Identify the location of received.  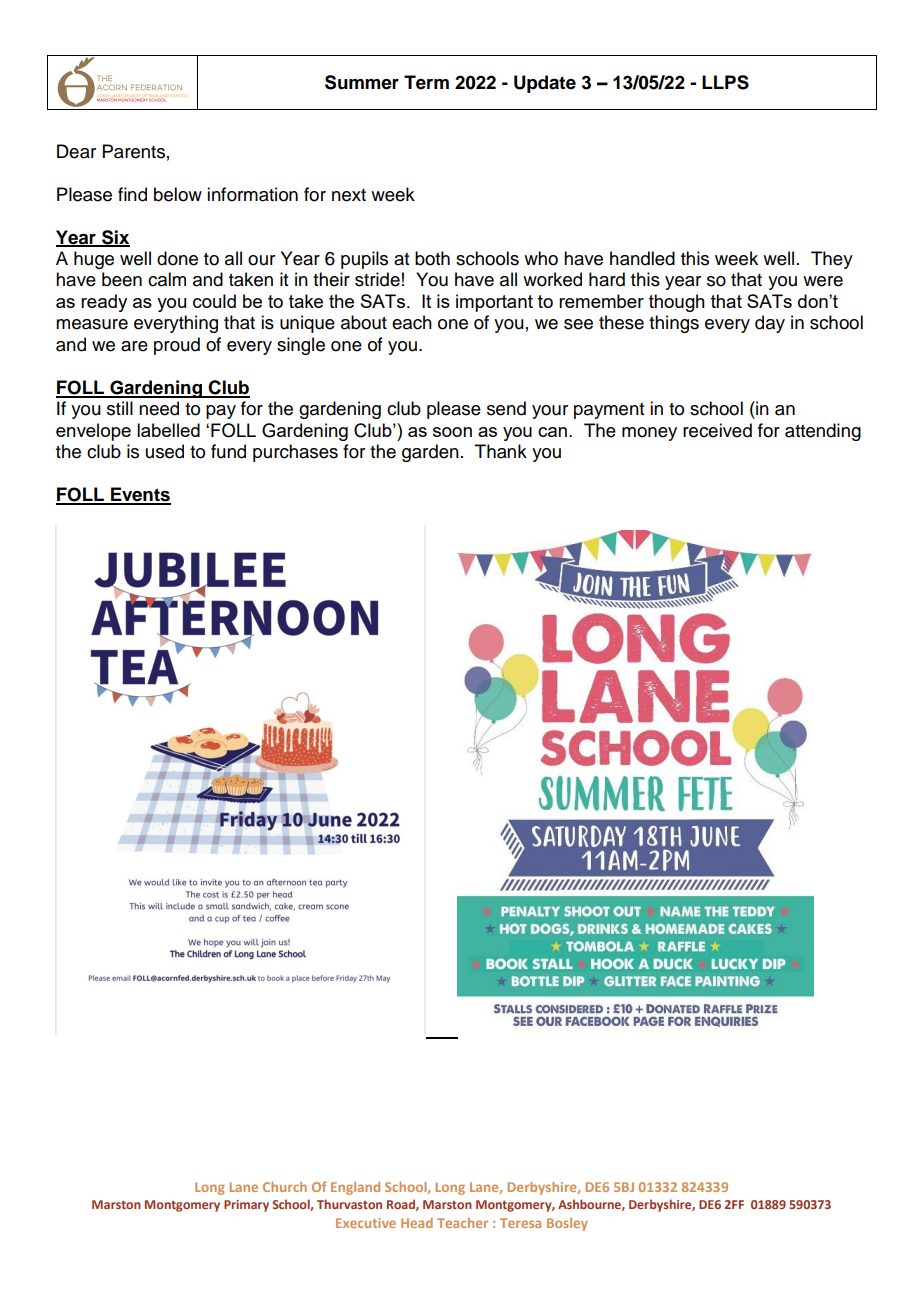
(717, 430).
